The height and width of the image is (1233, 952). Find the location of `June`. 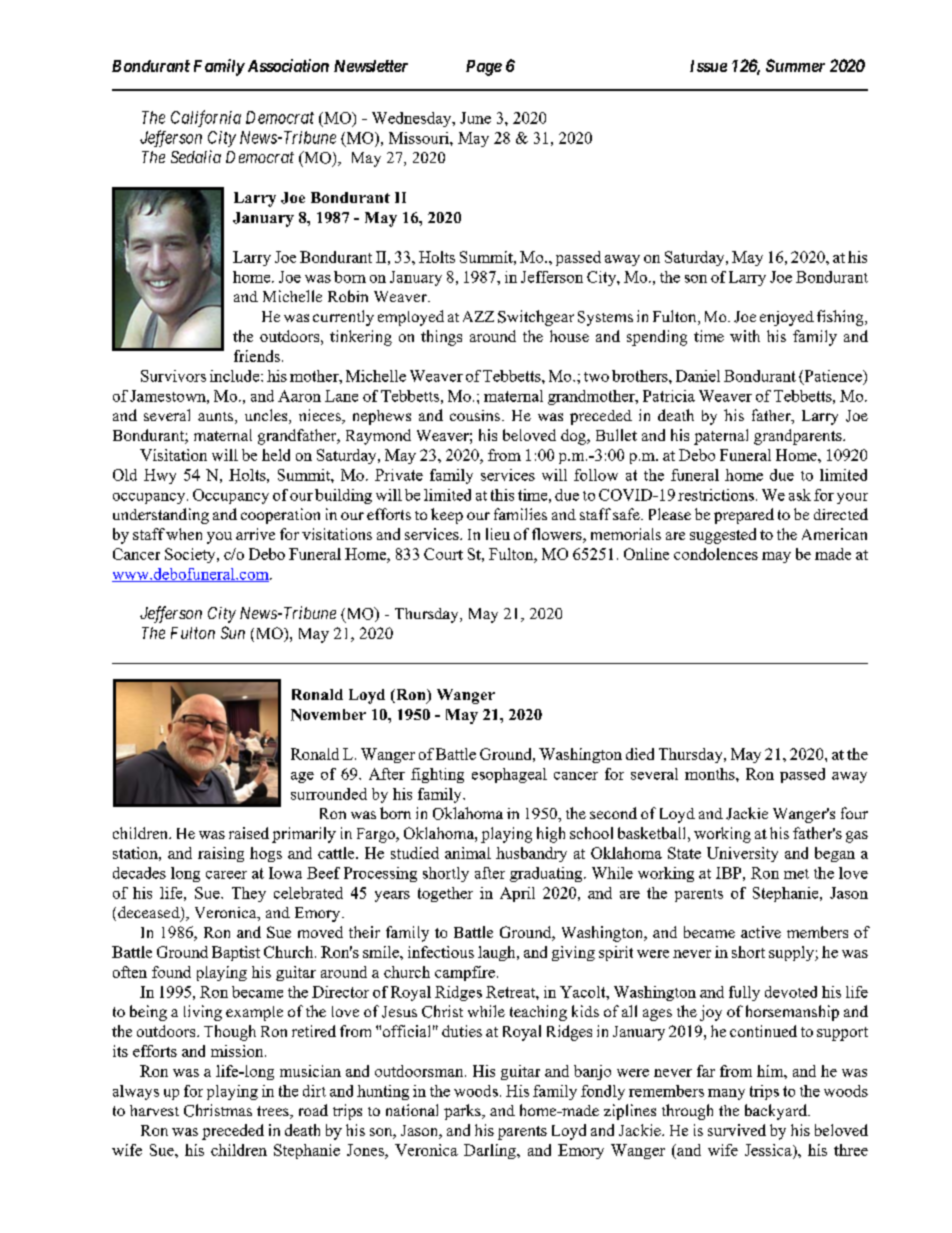

June is located at coordinates (475, 118).
